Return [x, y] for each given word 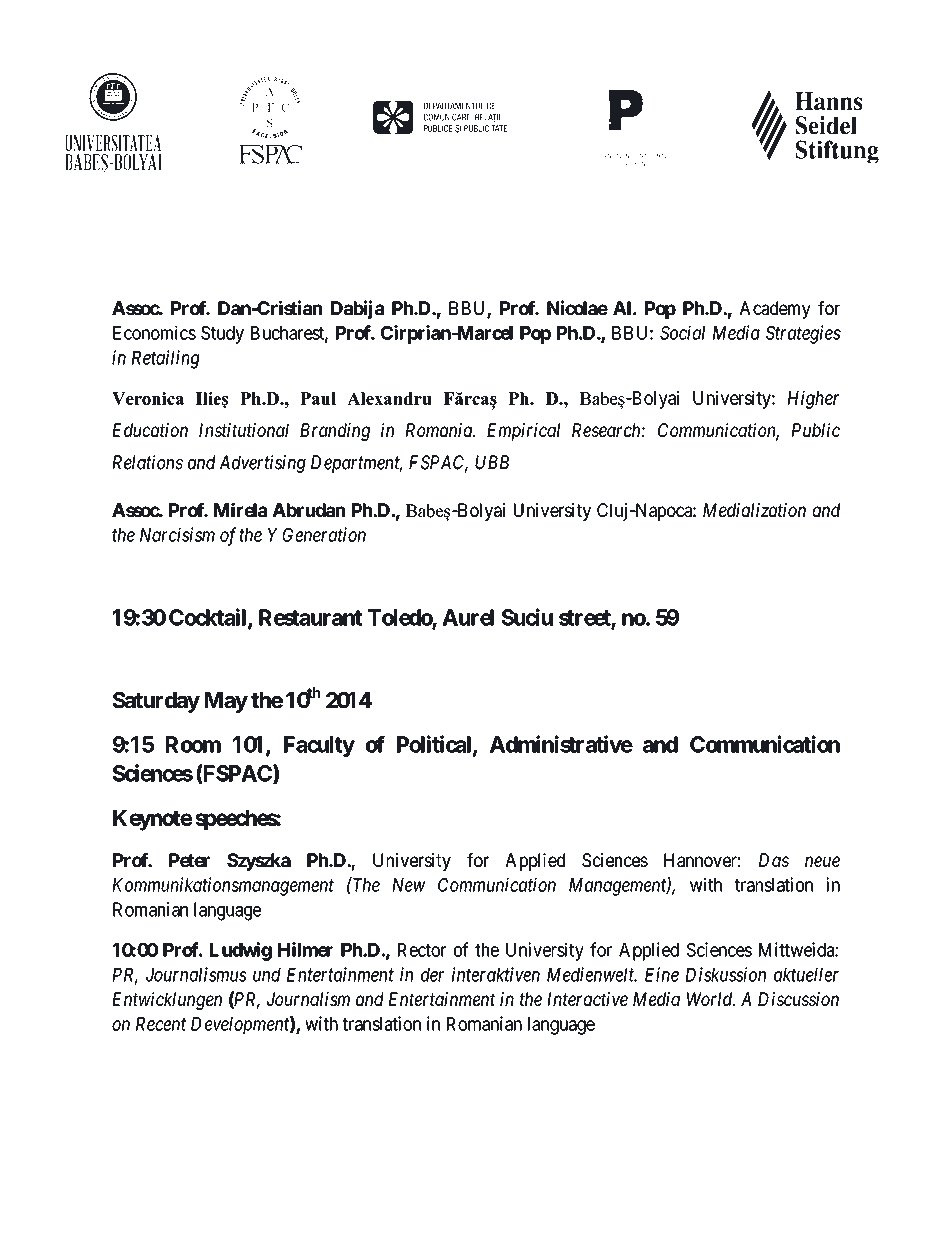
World [711, 999]
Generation [324, 534]
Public [816, 430]
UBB [492, 462]
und [267, 975]
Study [222, 335]
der [432, 975]
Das [774, 860]
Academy [775, 310]
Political [435, 745]
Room [193, 744]
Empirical [523, 432]
